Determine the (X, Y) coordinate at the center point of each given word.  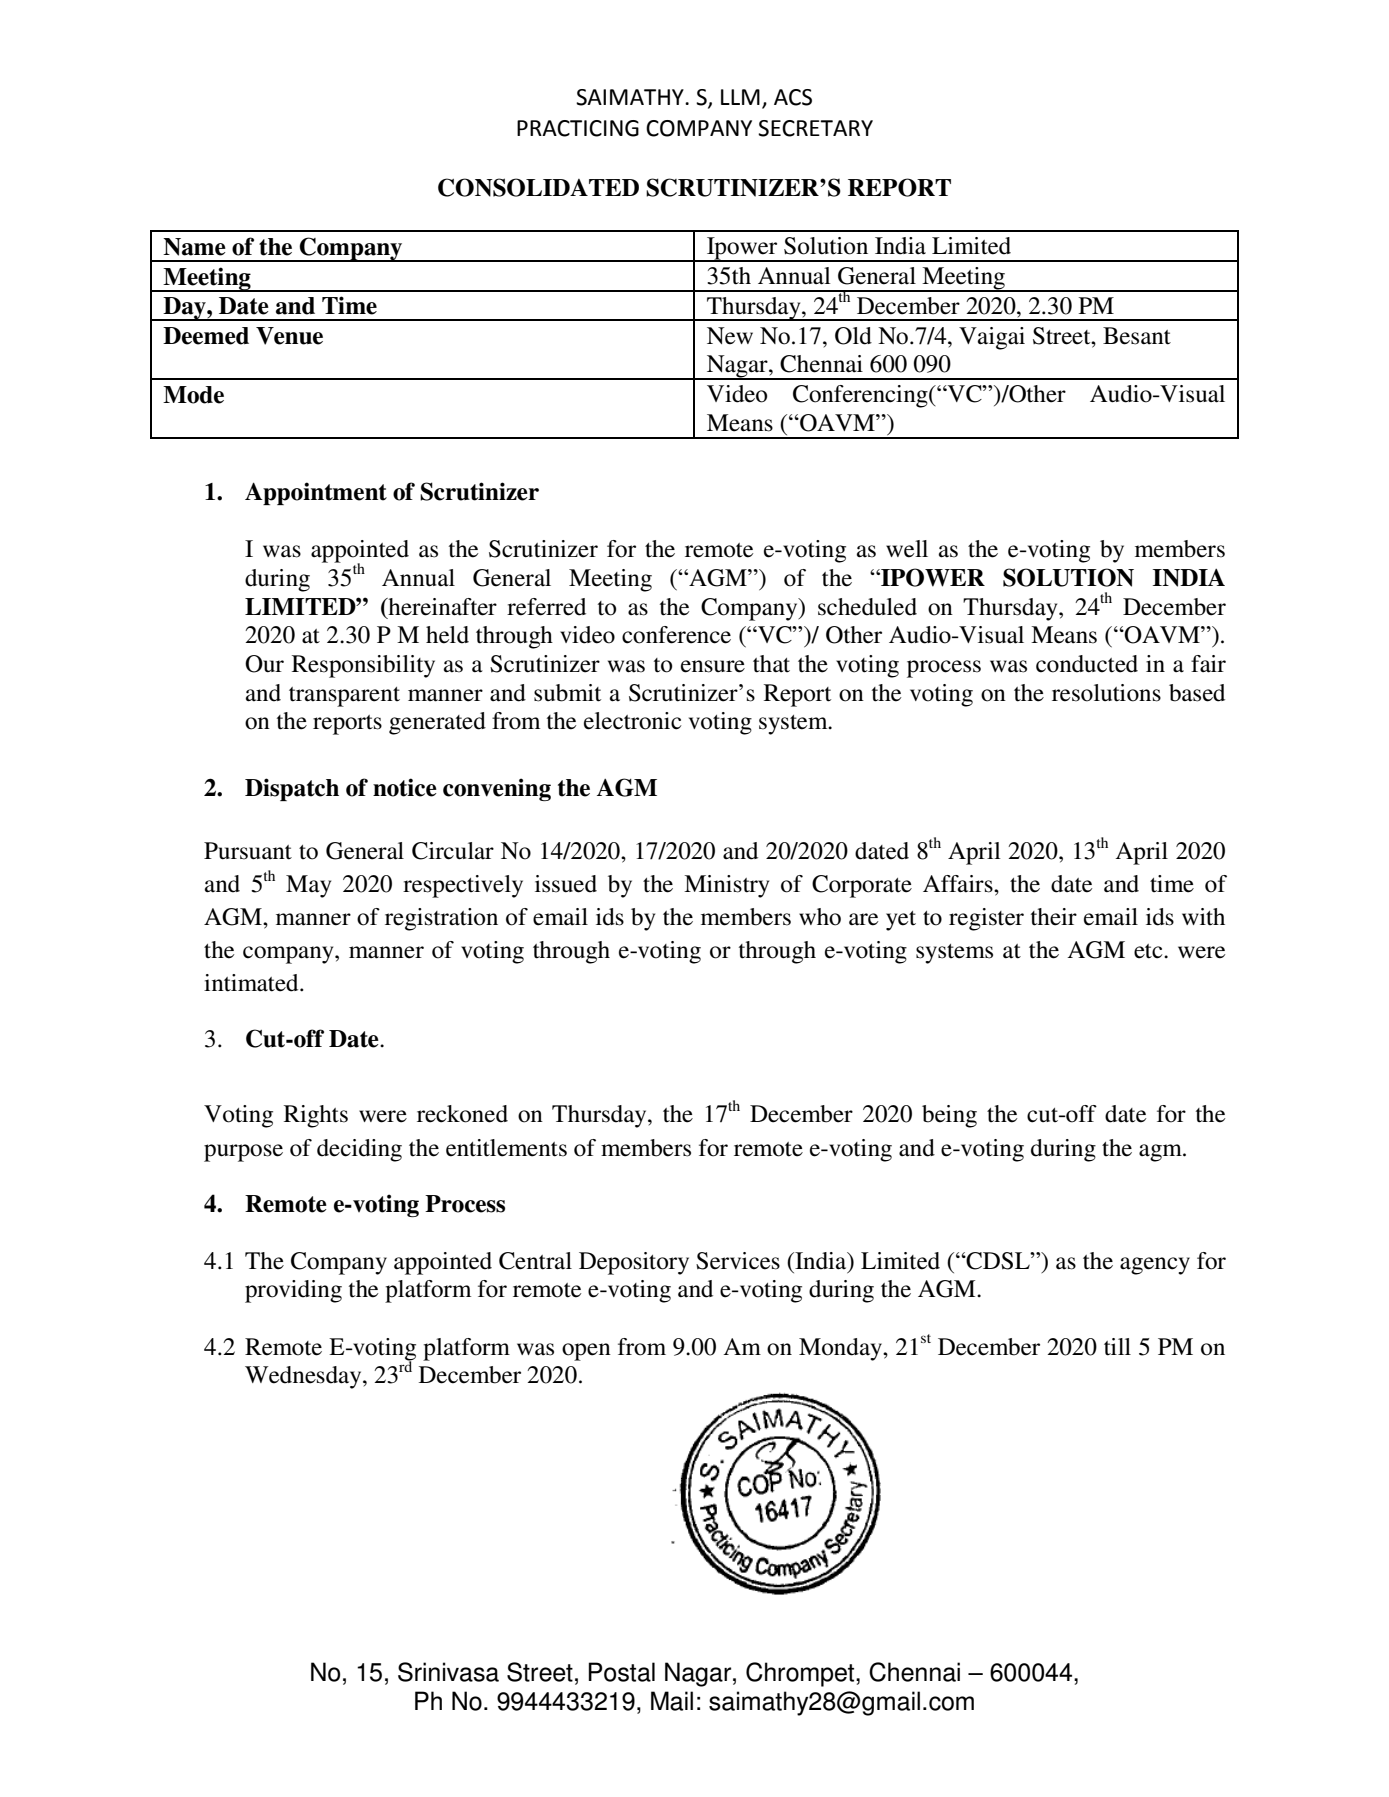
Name (194, 247)
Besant (1137, 336)
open (586, 1352)
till (1117, 1347)
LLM (740, 97)
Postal (622, 1672)
